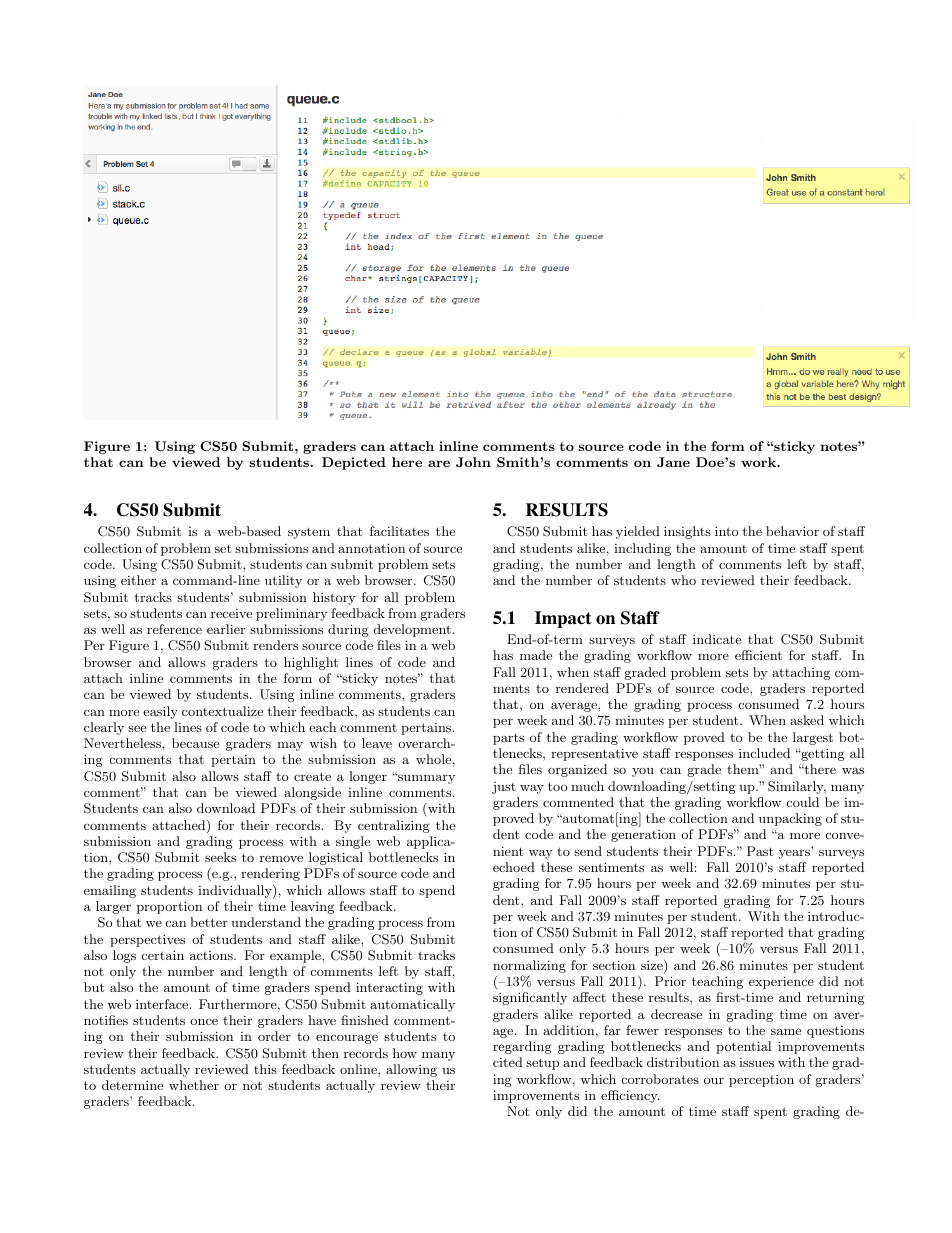  What do you see at coordinates (195, 743) in the screenshot?
I see `because` at bounding box center [195, 743].
